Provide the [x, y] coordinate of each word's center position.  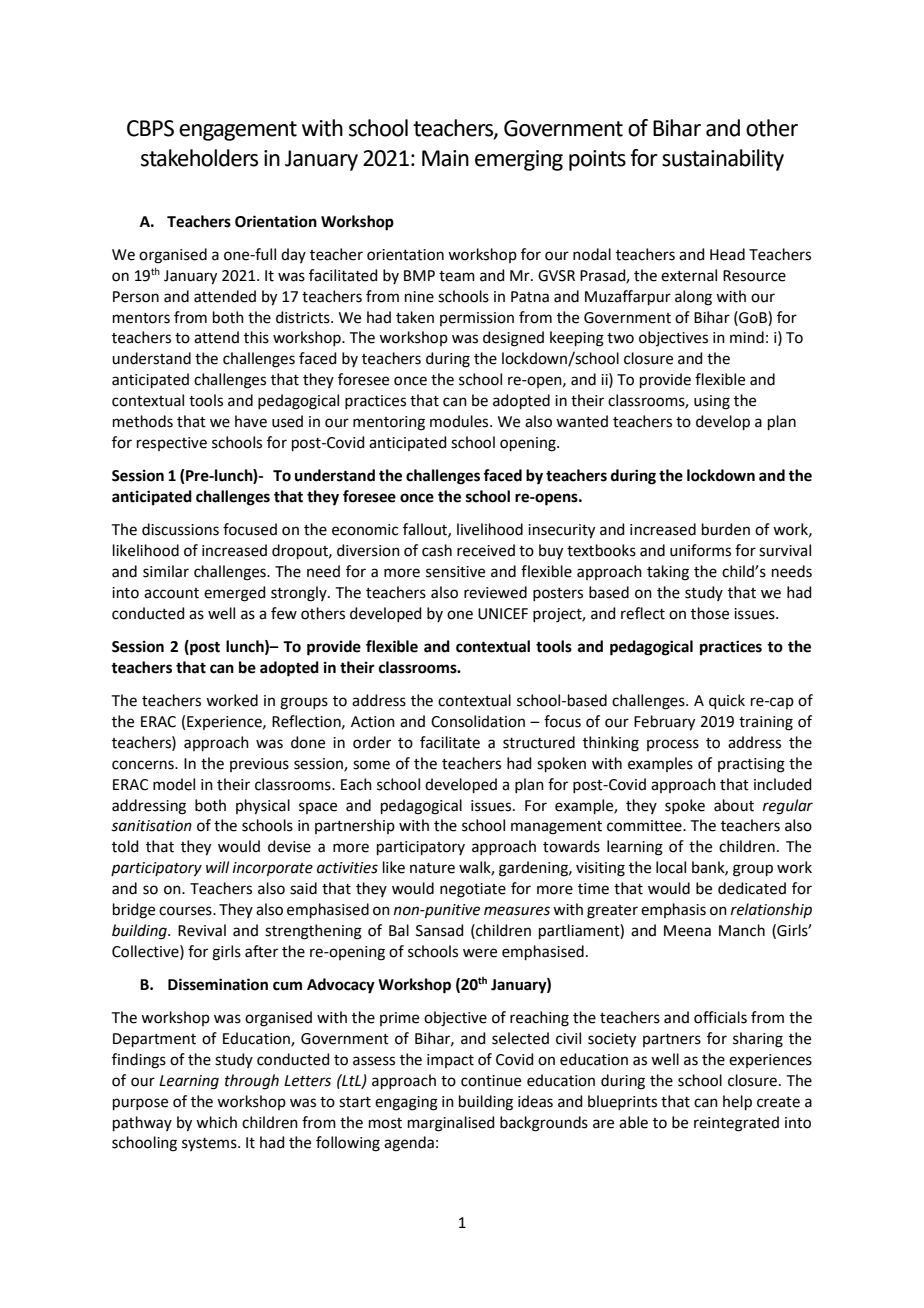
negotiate [473, 890]
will [217, 867]
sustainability [723, 160]
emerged [235, 594]
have [251, 421]
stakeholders [199, 158]
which [216, 1122]
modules [460, 421]
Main [445, 158]
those [710, 613]
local [671, 867]
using [712, 402]
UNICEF [503, 614]
